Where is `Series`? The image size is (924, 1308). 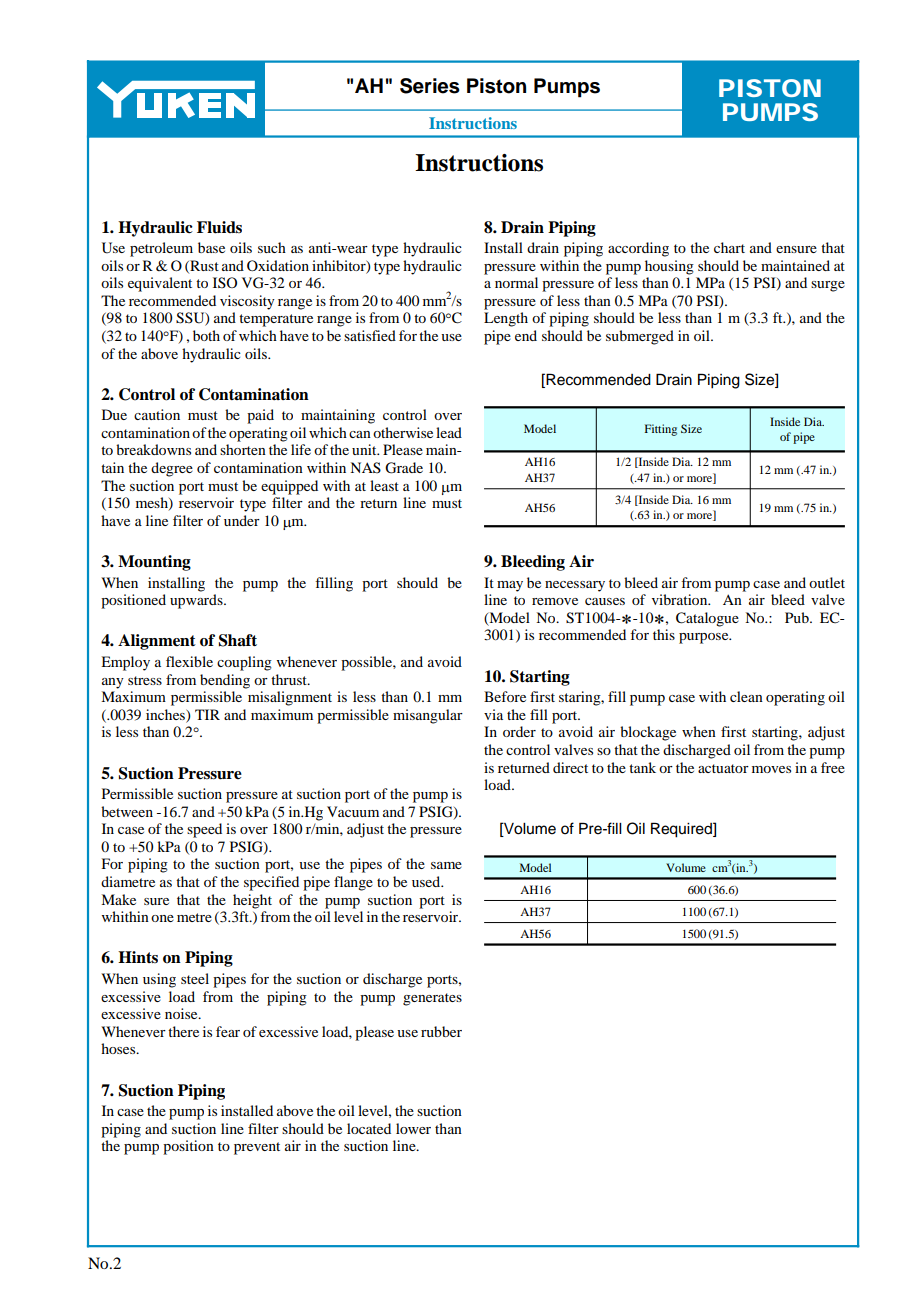 Series is located at coordinates (430, 86).
